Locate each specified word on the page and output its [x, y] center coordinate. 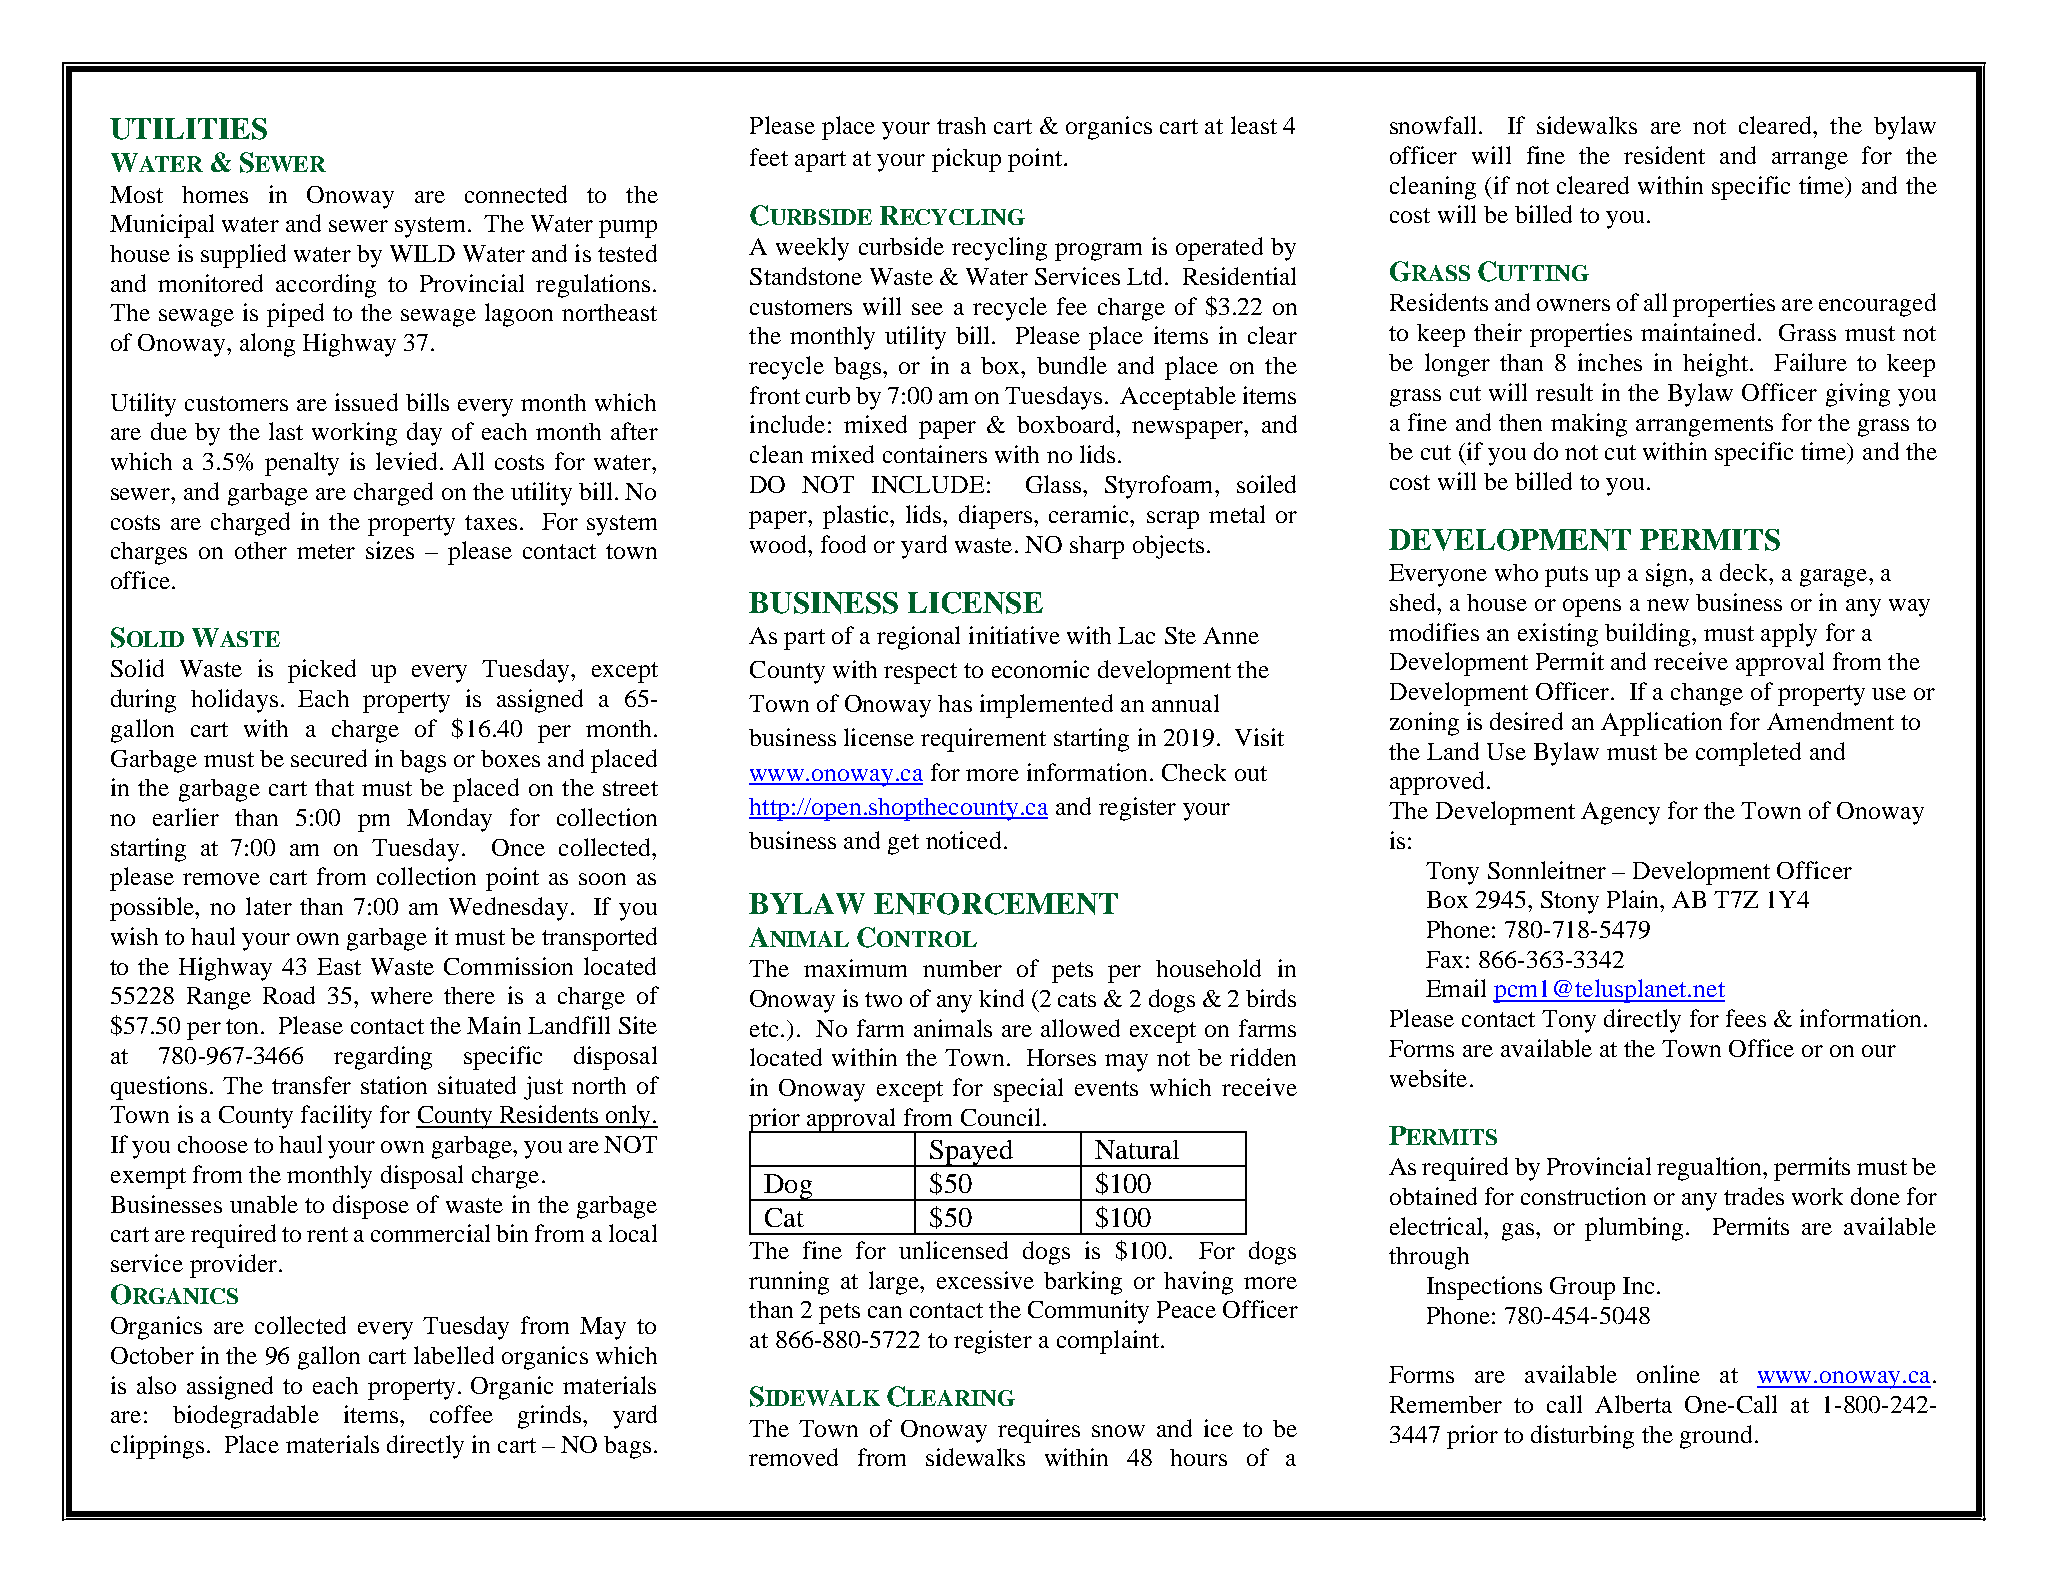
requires [1039, 1431]
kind [1001, 998]
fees [1746, 1018]
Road [289, 995]
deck [1745, 572]
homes [215, 194]
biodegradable [246, 1417]
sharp [1097, 547]
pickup [966, 160]
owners [1573, 305]
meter [326, 551]
